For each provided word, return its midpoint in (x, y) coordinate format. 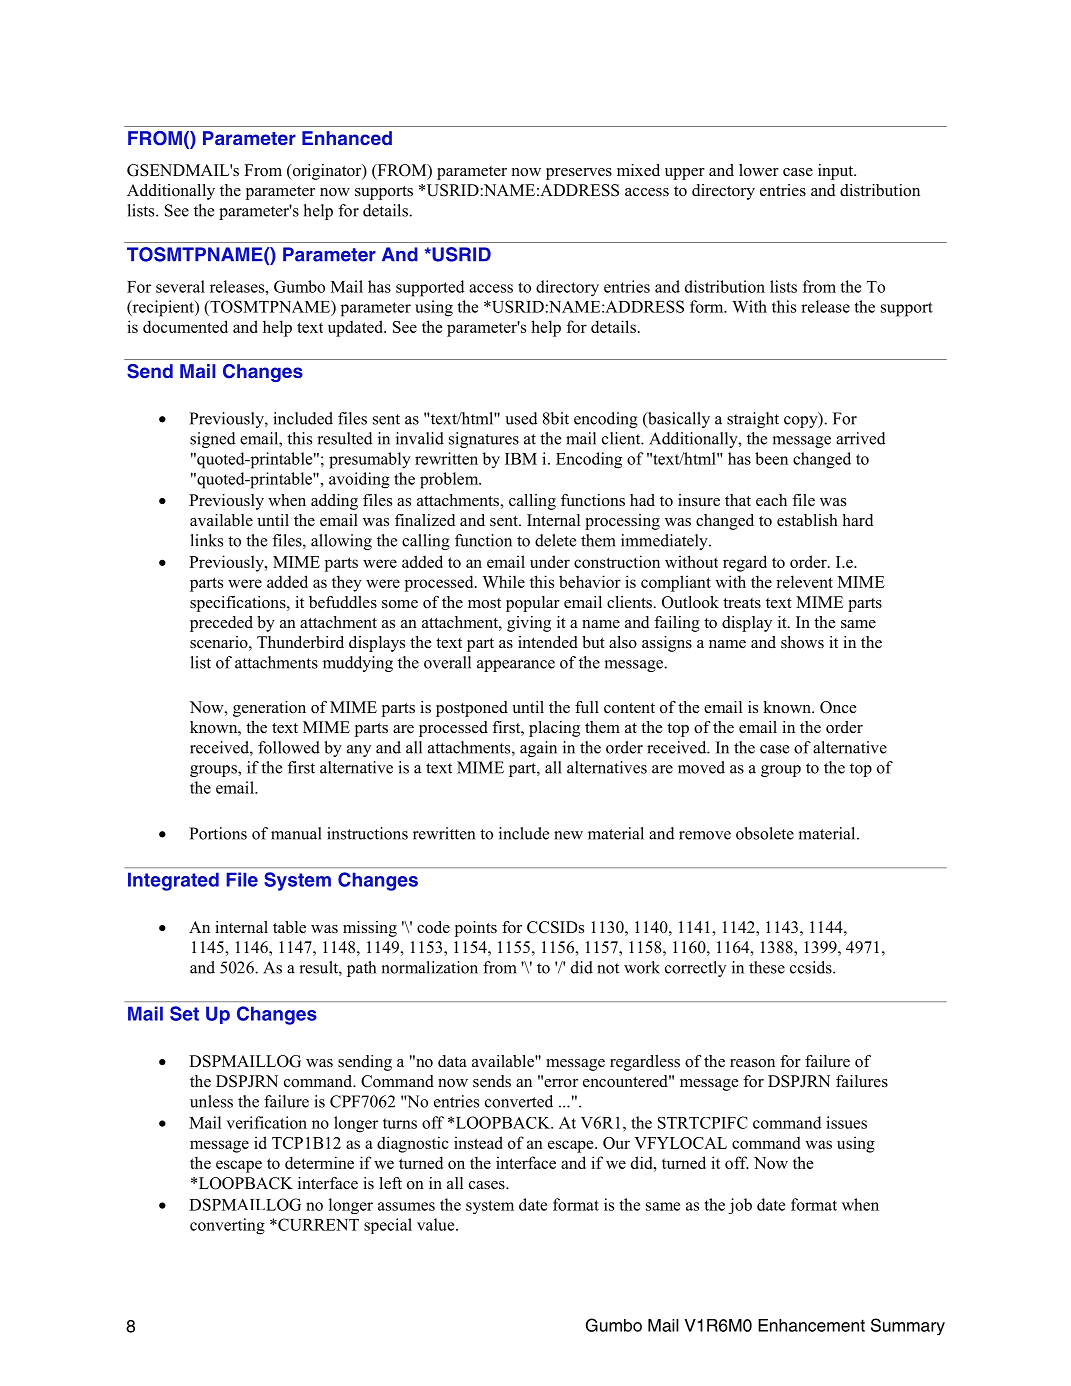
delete (555, 540)
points (476, 929)
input (837, 172)
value (437, 1224)
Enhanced (347, 138)
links (207, 540)
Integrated (173, 881)
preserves (579, 174)
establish (807, 520)
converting (227, 1226)
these (767, 967)
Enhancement (811, 1325)
